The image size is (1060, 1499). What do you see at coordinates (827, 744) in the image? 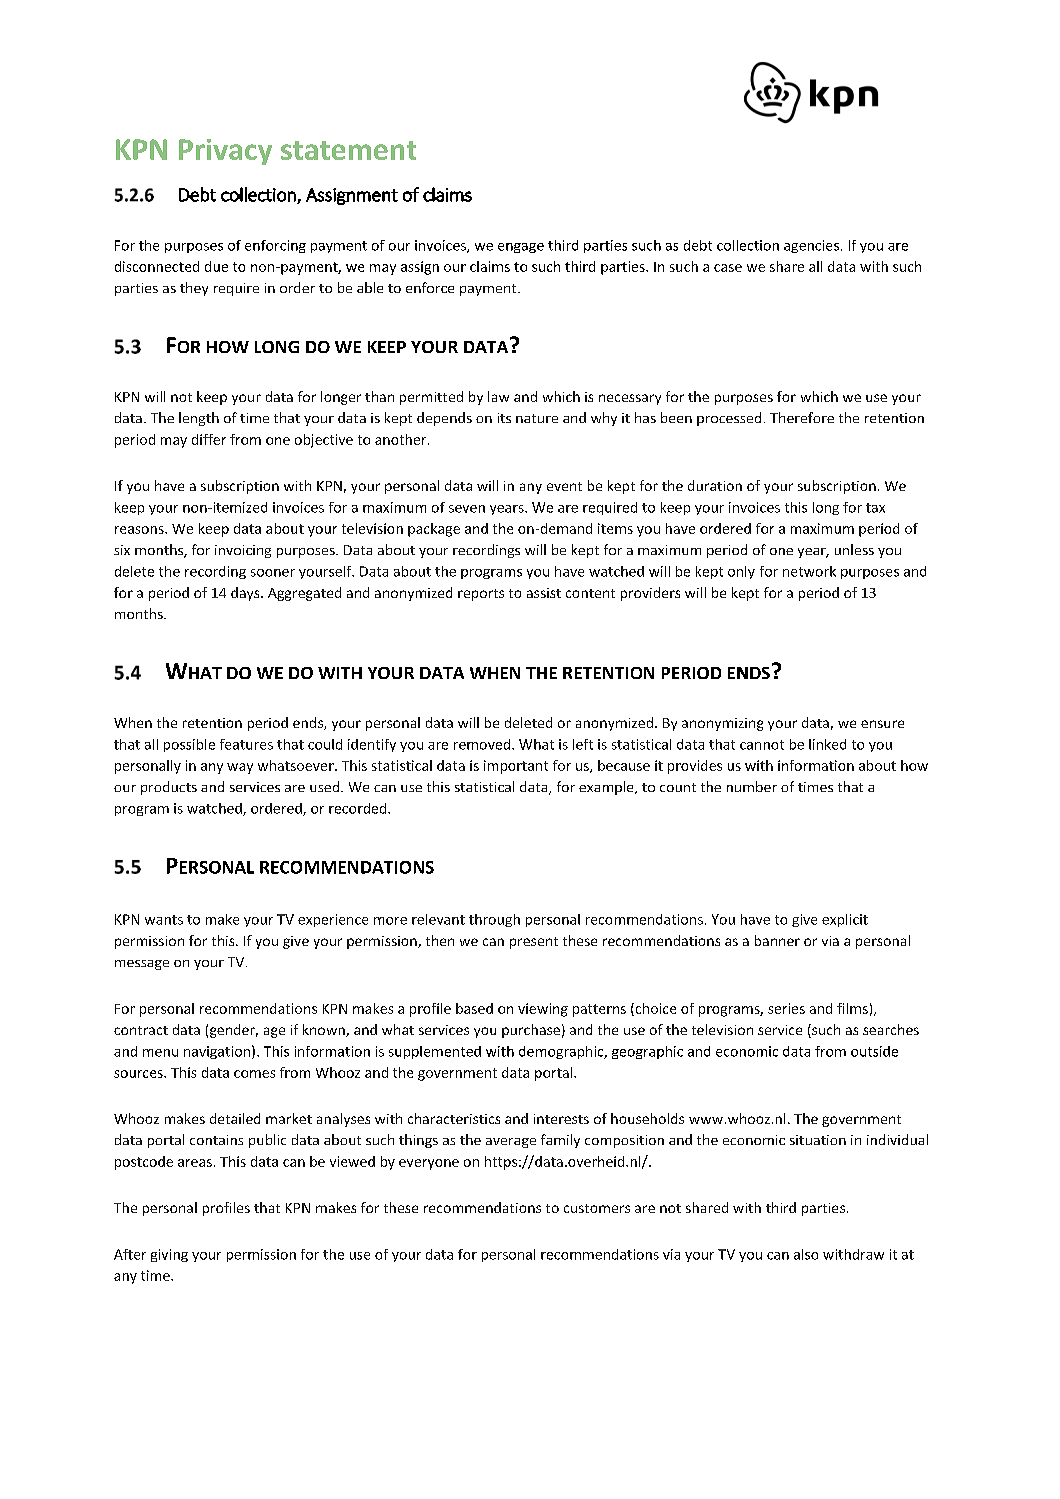
I see `linked` at bounding box center [827, 744].
